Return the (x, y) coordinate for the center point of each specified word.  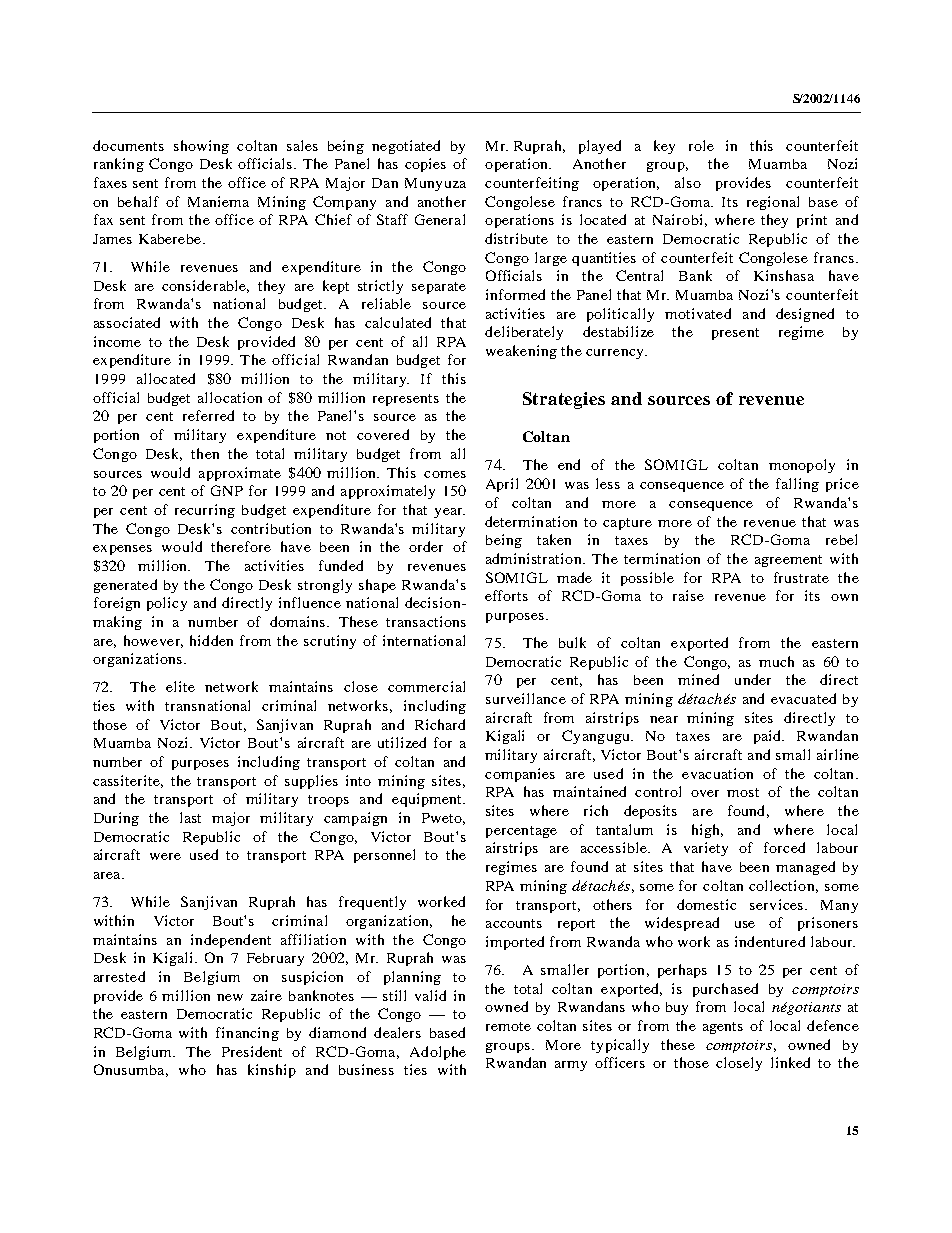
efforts (506, 595)
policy (167, 604)
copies (425, 165)
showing (201, 147)
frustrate (801, 577)
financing (247, 1034)
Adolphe (438, 1053)
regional (773, 203)
